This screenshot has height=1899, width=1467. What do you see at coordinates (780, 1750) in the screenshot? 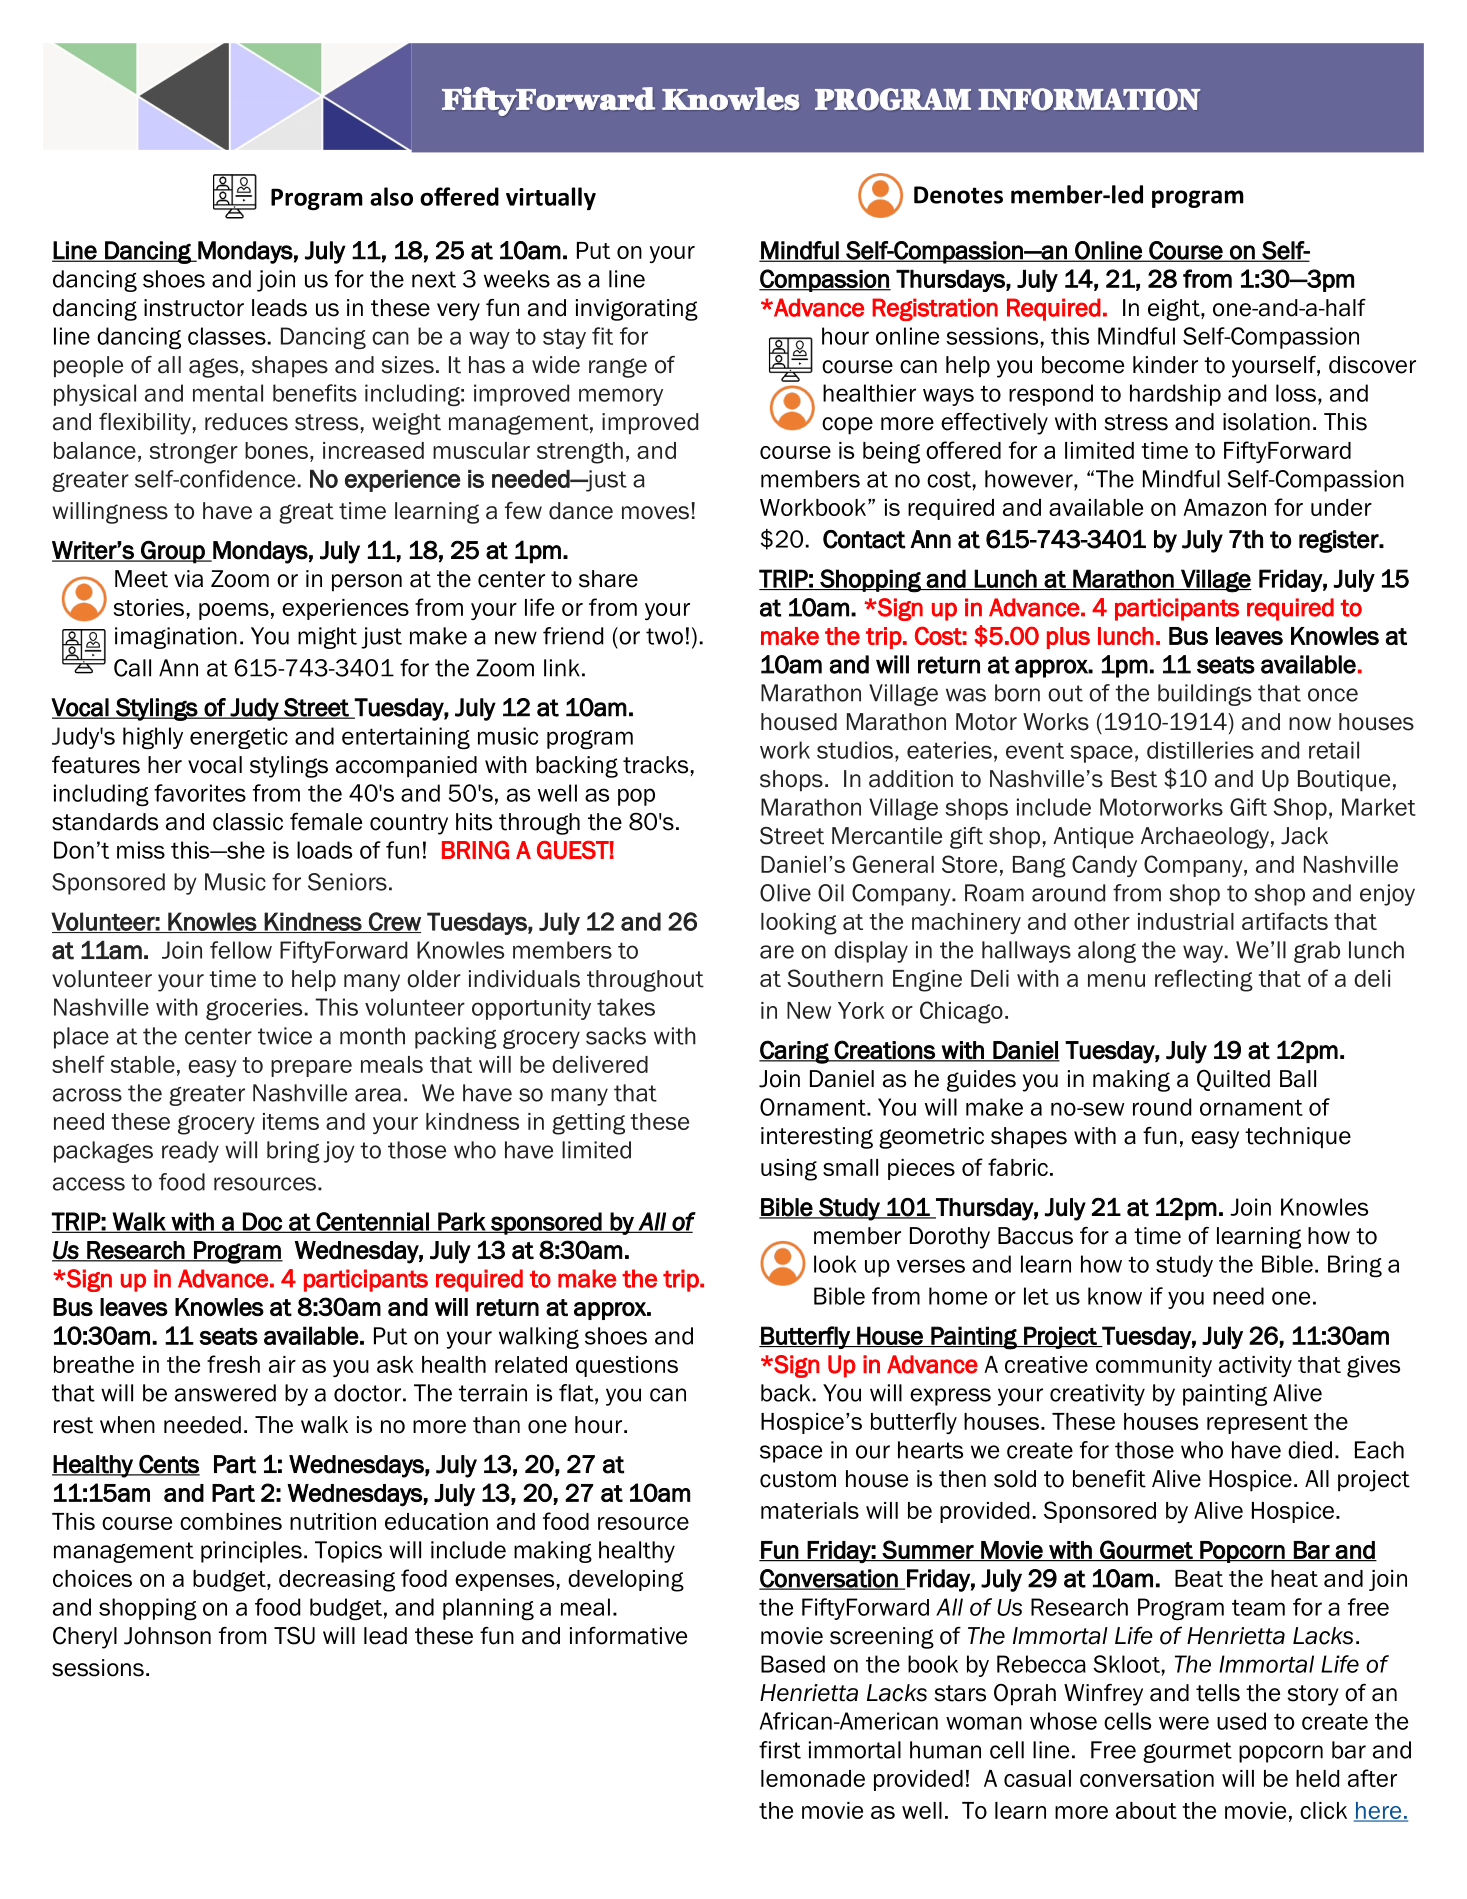
I see `first` at bounding box center [780, 1750].
